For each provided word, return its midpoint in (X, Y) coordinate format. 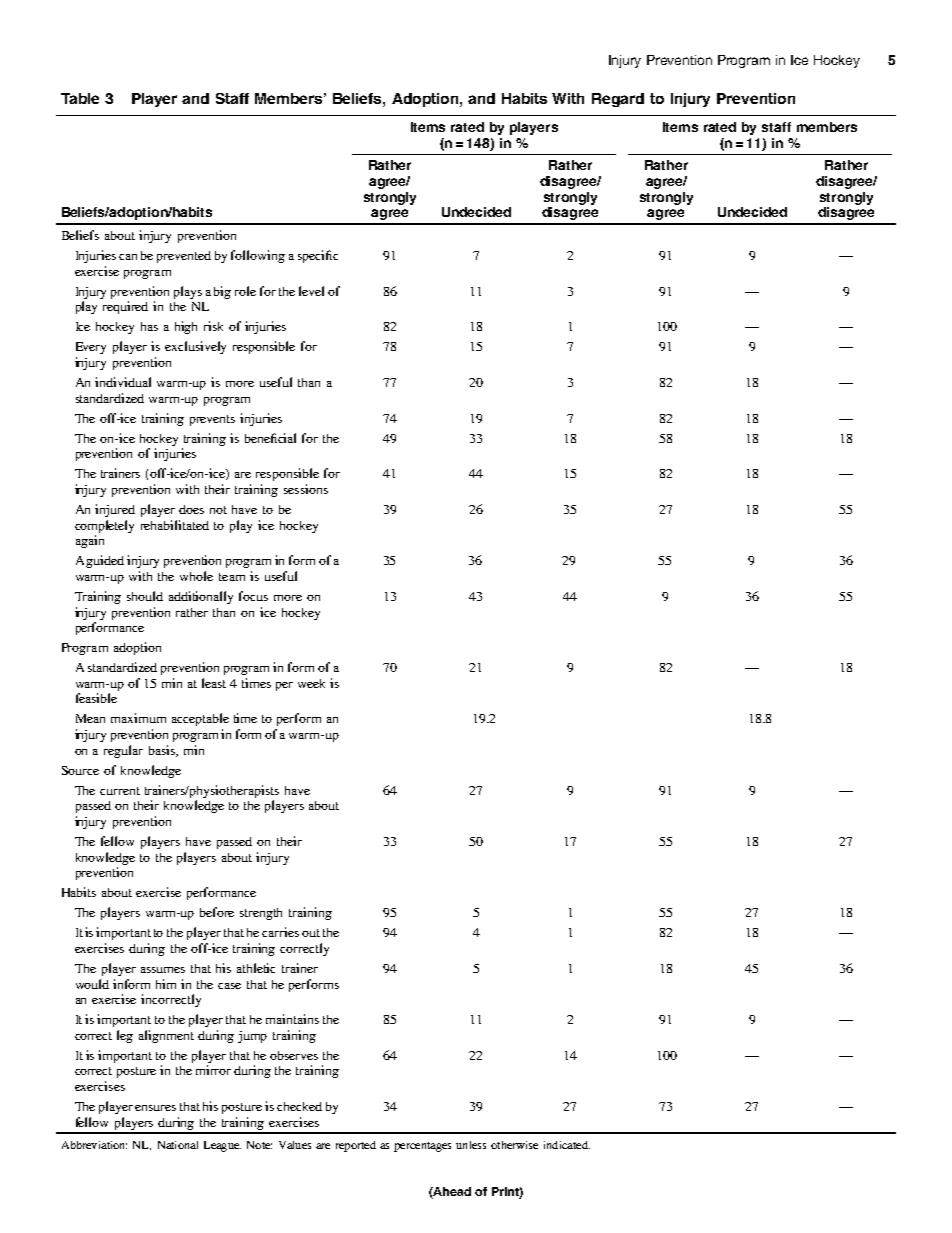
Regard (618, 100)
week (311, 683)
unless (471, 1145)
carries (280, 932)
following (258, 256)
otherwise (514, 1145)
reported (356, 1146)
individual (123, 382)
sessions (306, 489)
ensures (155, 1108)
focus (253, 596)
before (217, 912)
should (145, 596)
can (128, 257)
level (311, 291)
